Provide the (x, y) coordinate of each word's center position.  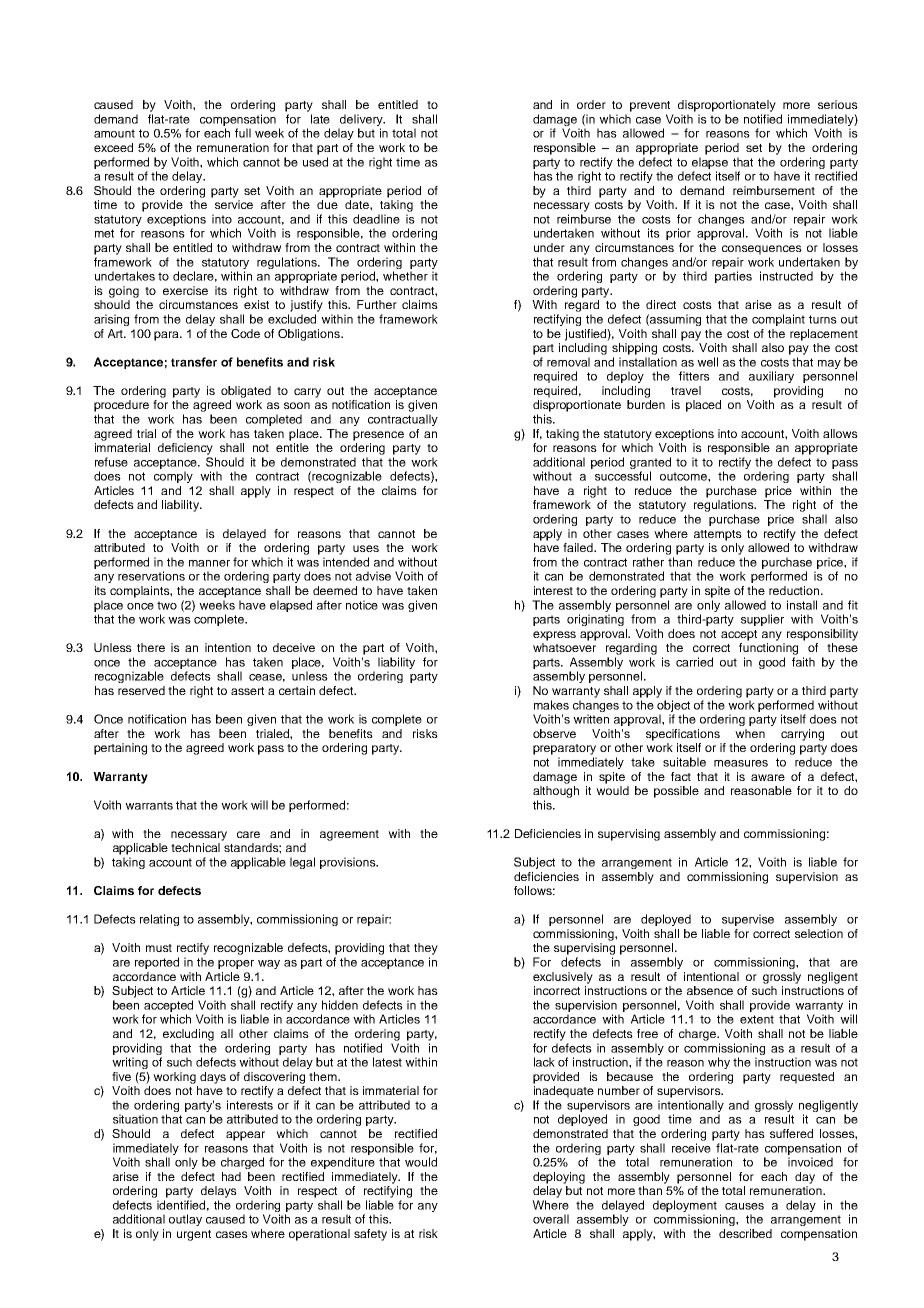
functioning (768, 649)
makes (551, 705)
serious (838, 104)
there (151, 647)
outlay (185, 1220)
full (243, 133)
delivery (361, 121)
